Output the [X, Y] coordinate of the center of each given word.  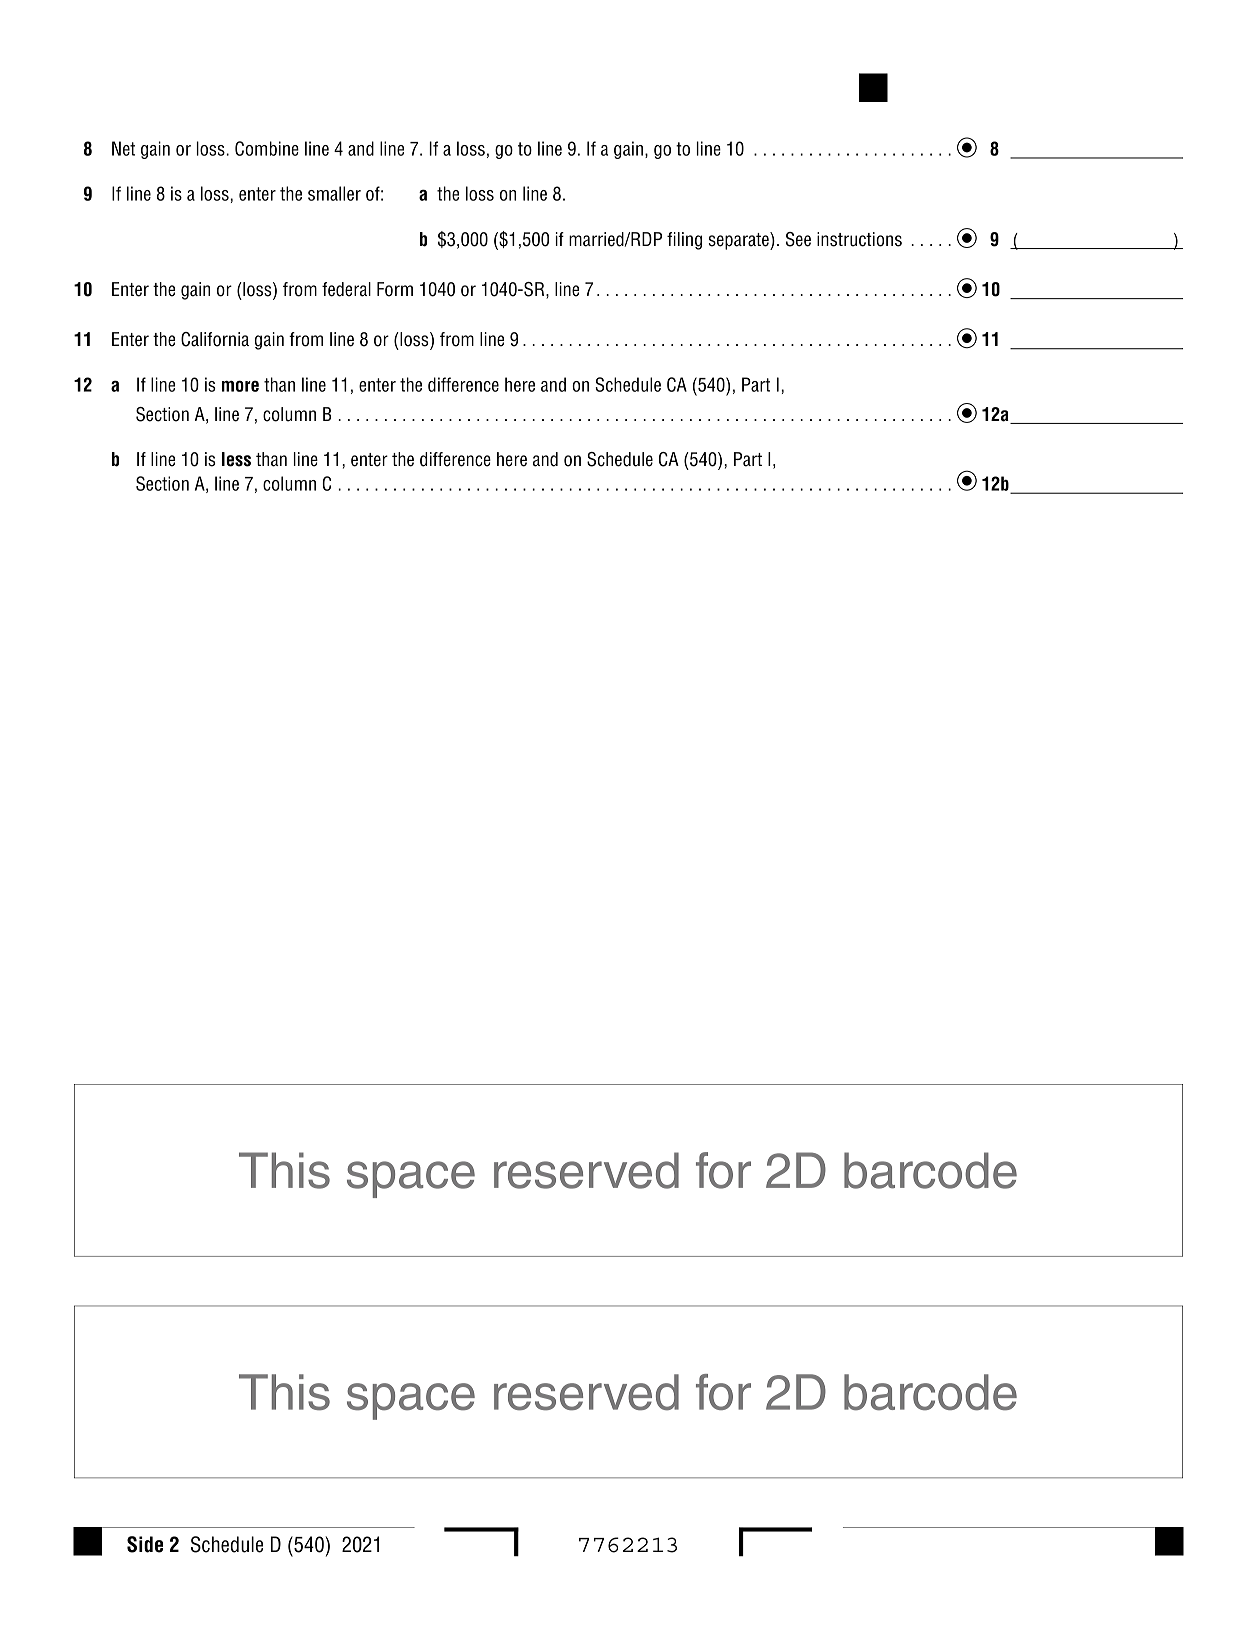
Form [395, 289]
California [215, 339]
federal [346, 289]
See [798, 239]
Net [123, 148]
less [236, 459]
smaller [334, 193]
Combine [267, 148]
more [240, 386]
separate [739, 241]
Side [145, 1544]
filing [684, 241]
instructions [859, 239]
